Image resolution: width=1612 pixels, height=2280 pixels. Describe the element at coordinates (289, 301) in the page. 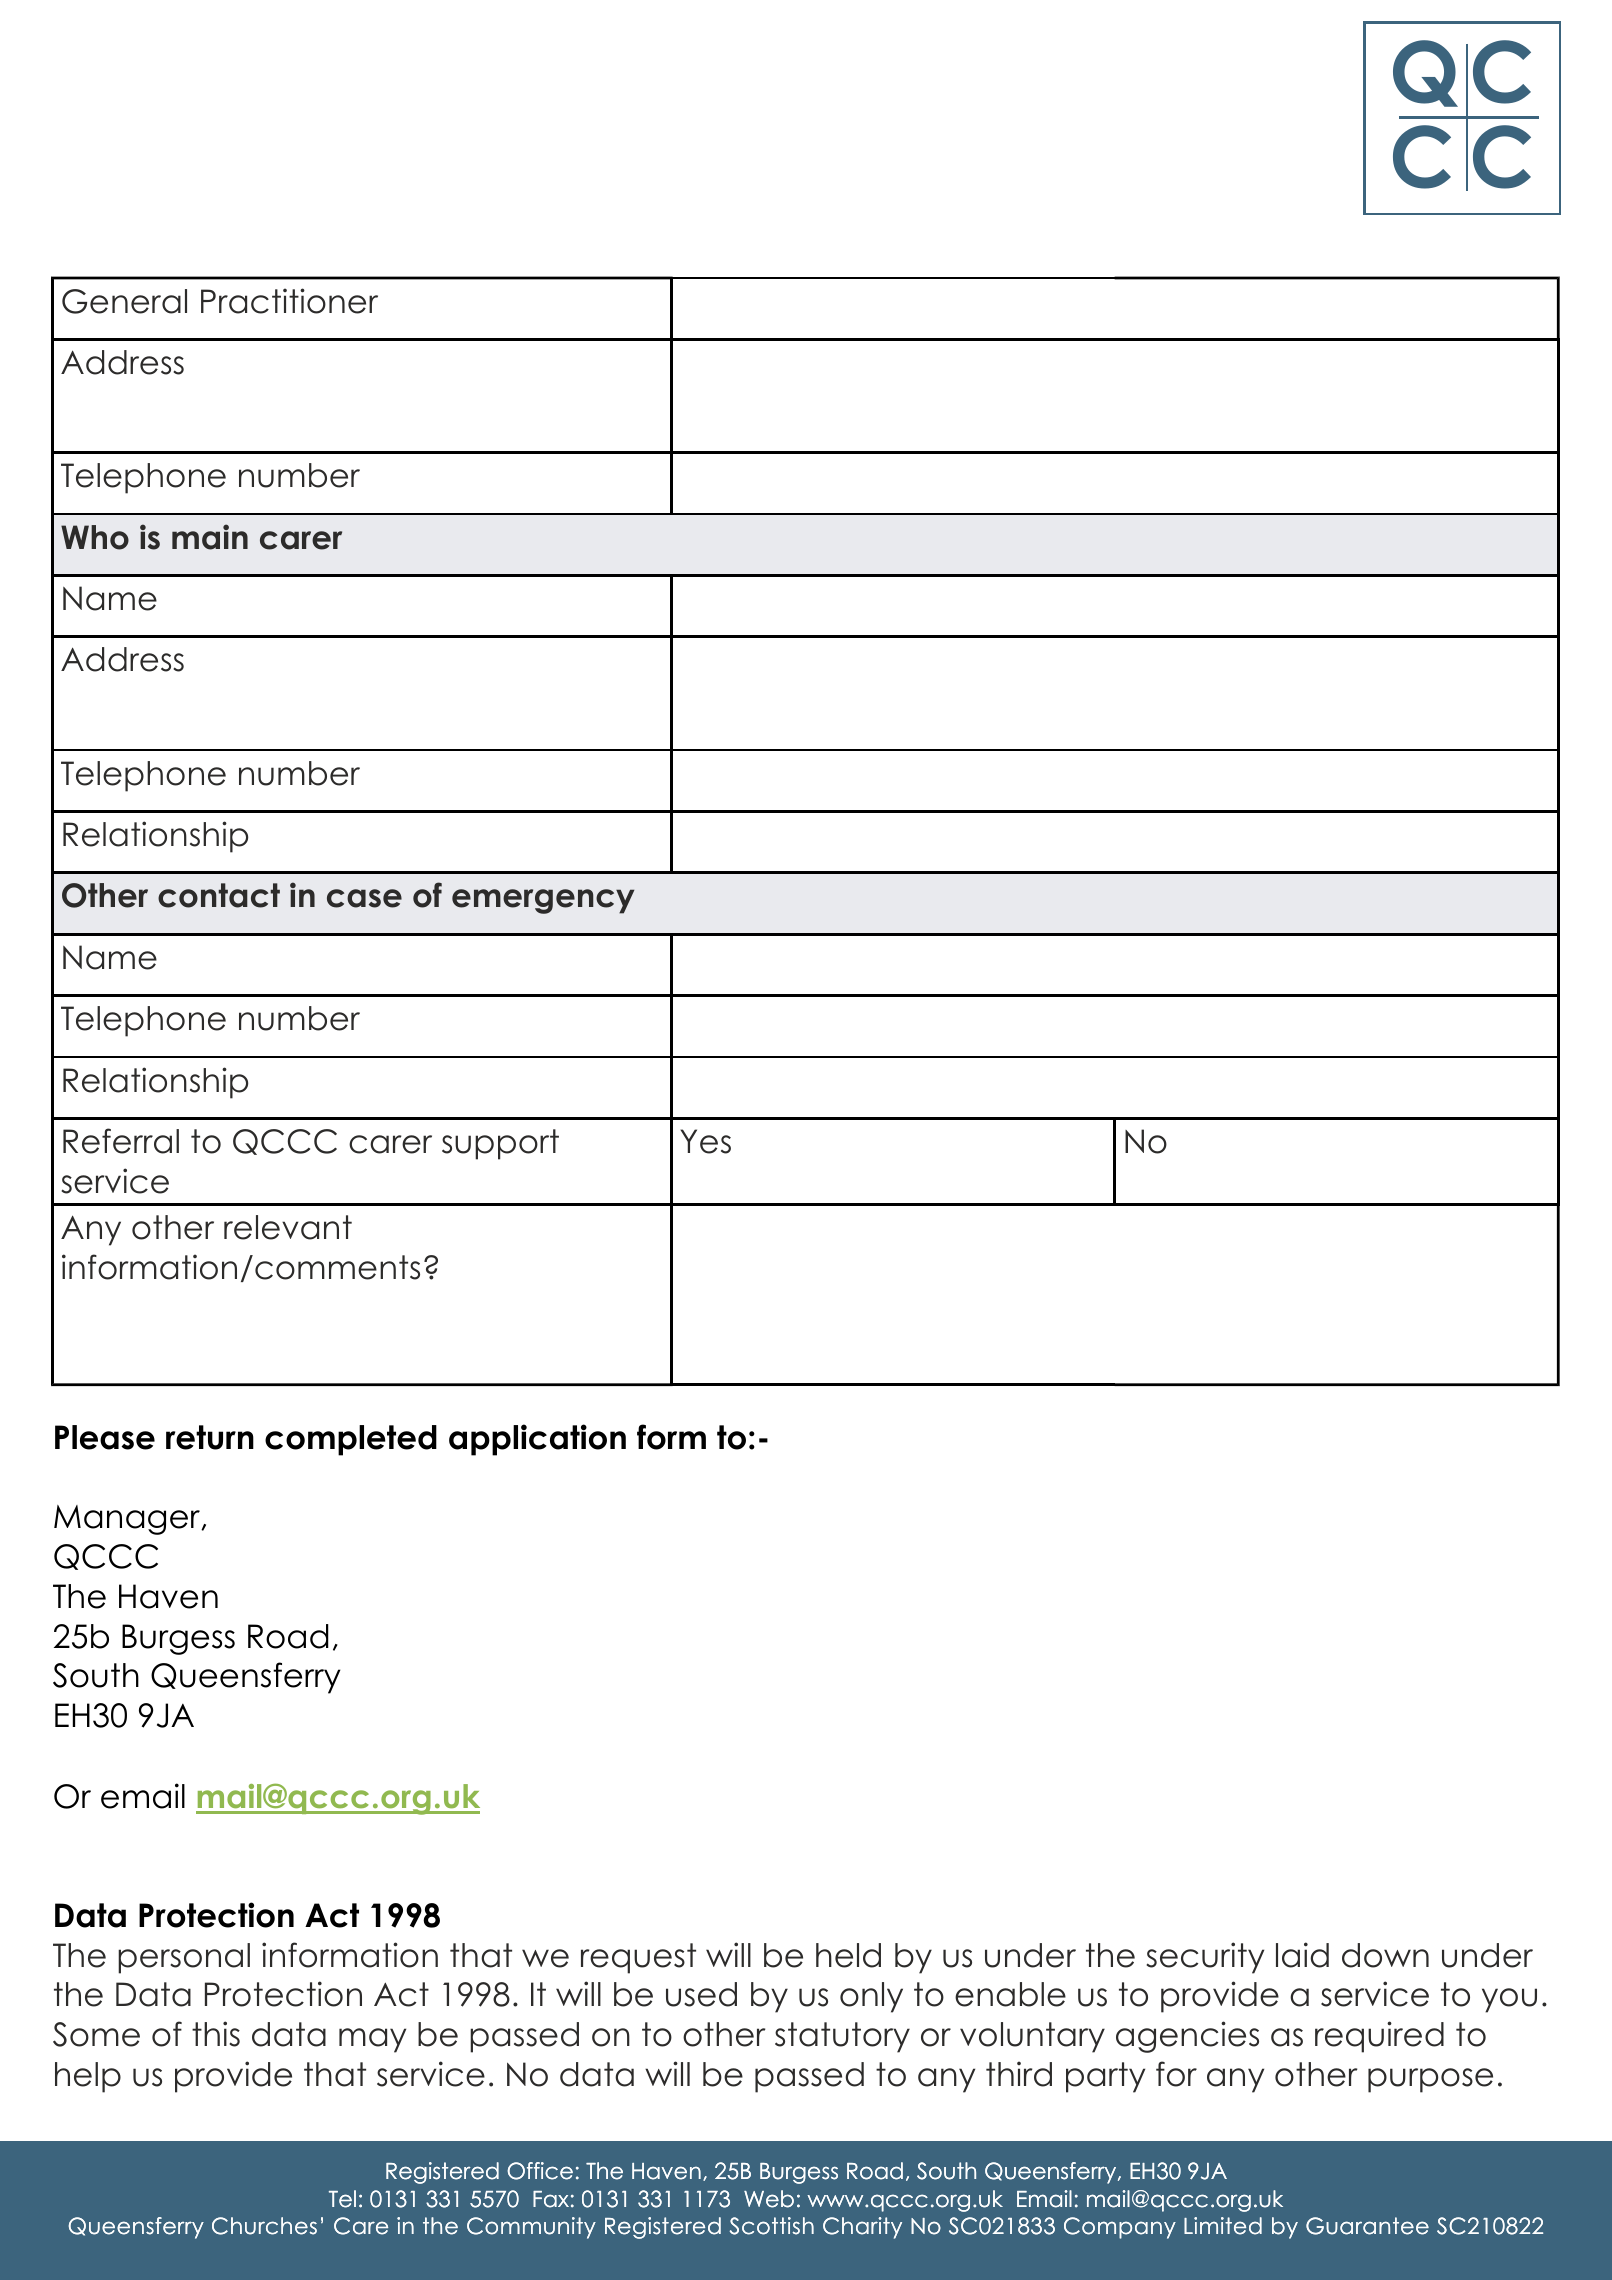

I see `Practitioner` at that location.
